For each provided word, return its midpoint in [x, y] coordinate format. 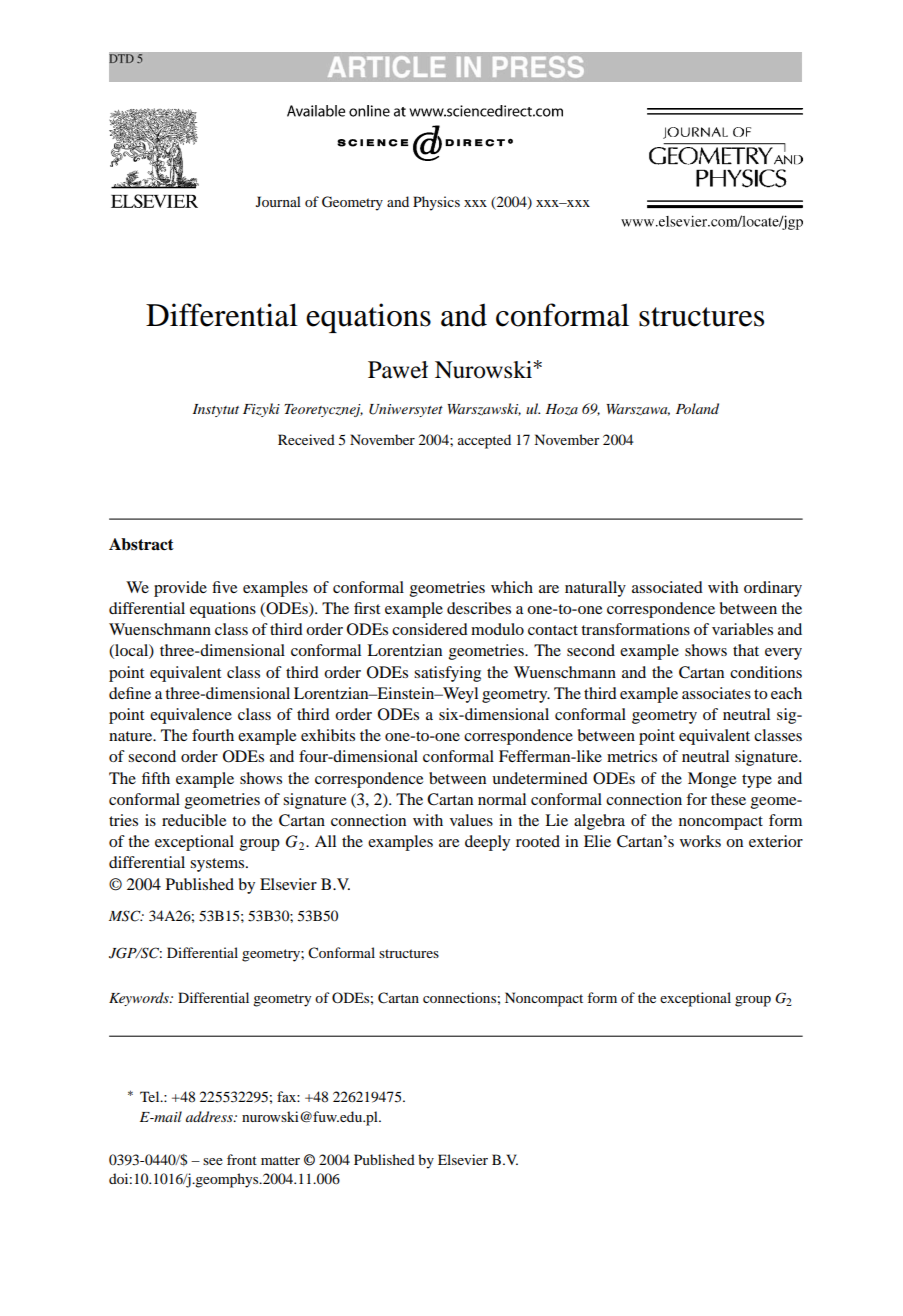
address [210, 1116]
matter [280, 1160]
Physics [436, 203]
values [471, 820]
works [700, 841]
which [512, 587]
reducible [194, 820]
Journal [278, 201]
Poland [697, 408]
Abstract [141, 544]
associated [667, 587]
